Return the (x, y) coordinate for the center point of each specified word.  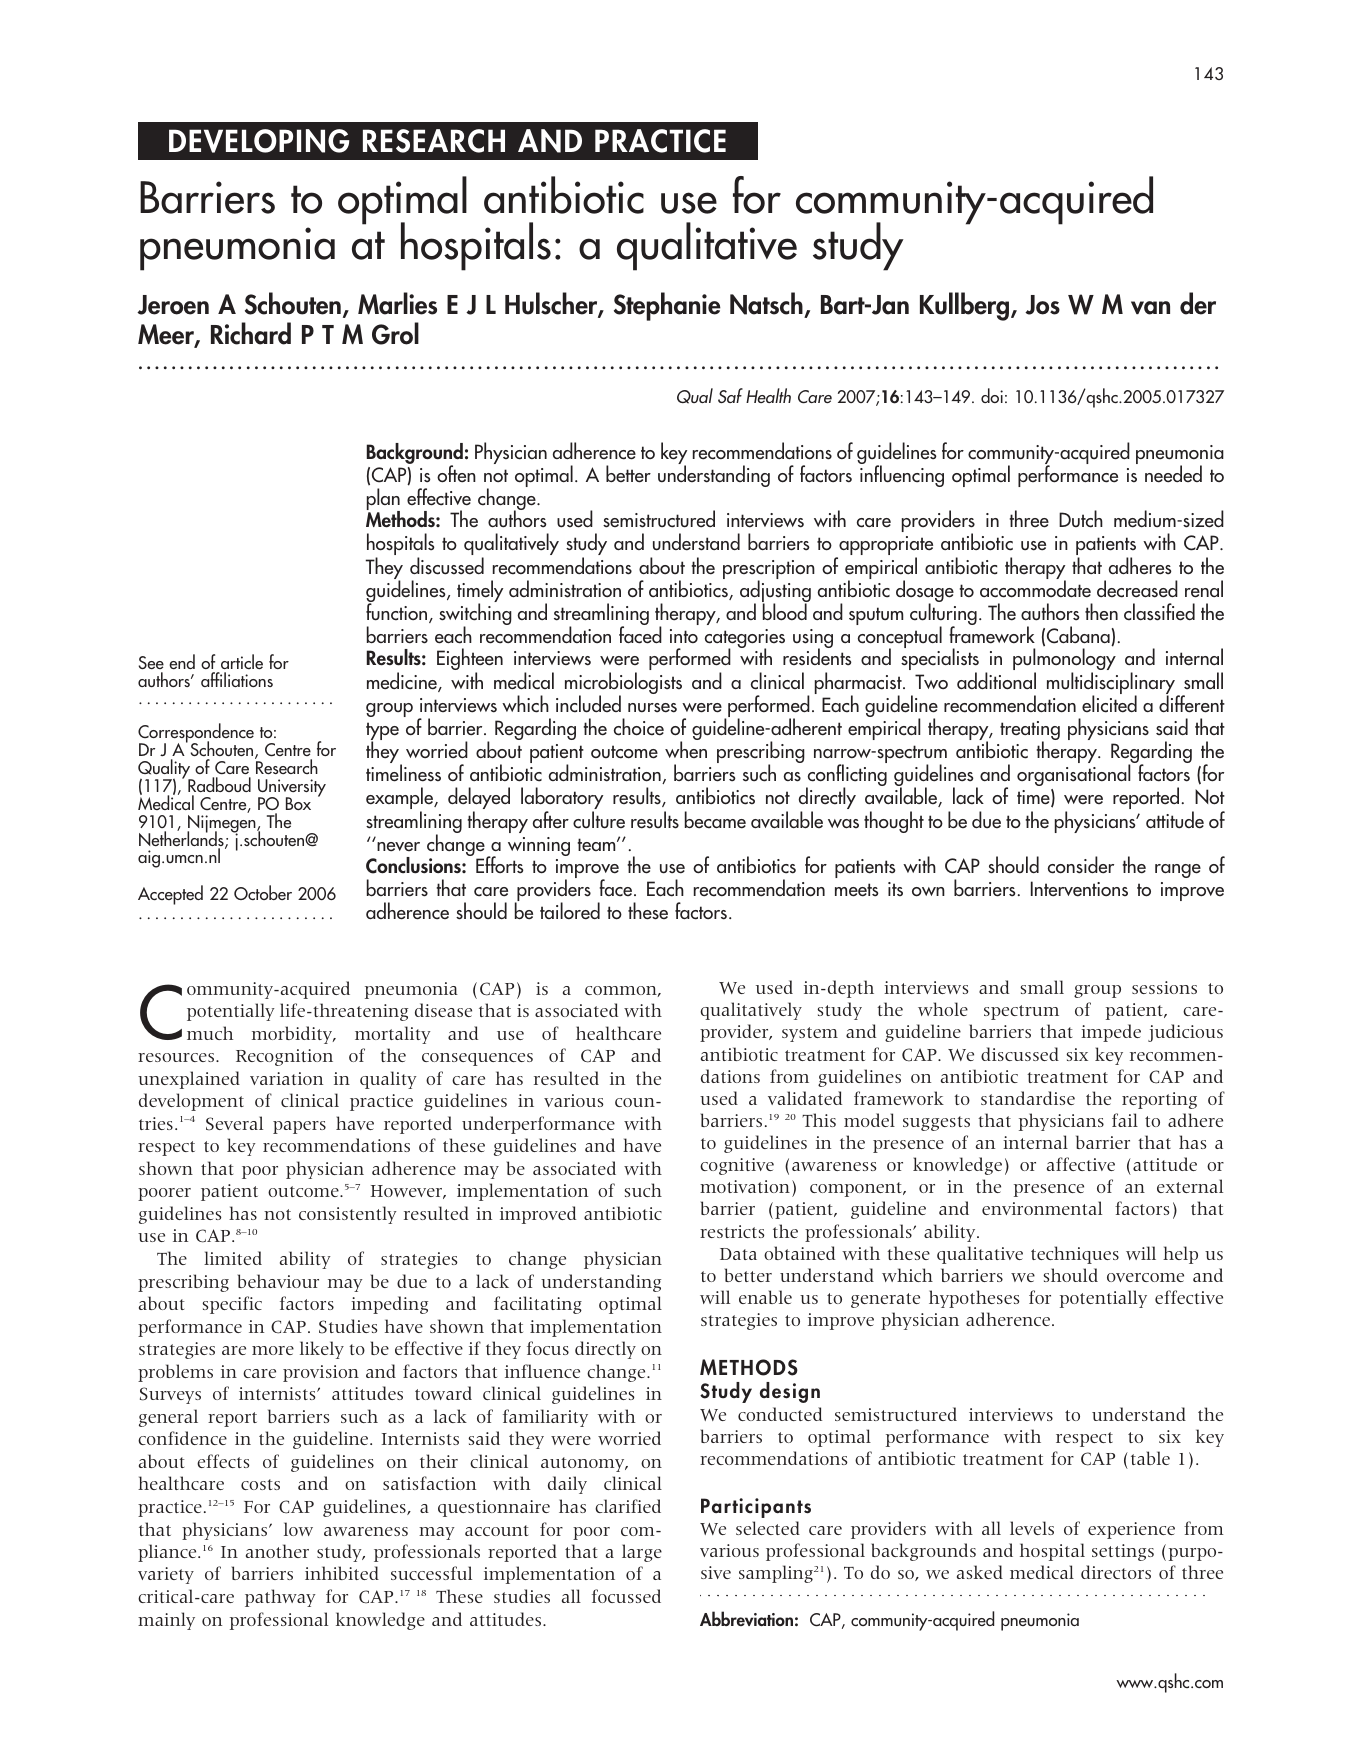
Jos (1042, 305)
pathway (280, 1598)
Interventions (1079, 889)
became (715, 820)
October (263, 892)
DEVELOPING (259, 141)
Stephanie (667, 306)
